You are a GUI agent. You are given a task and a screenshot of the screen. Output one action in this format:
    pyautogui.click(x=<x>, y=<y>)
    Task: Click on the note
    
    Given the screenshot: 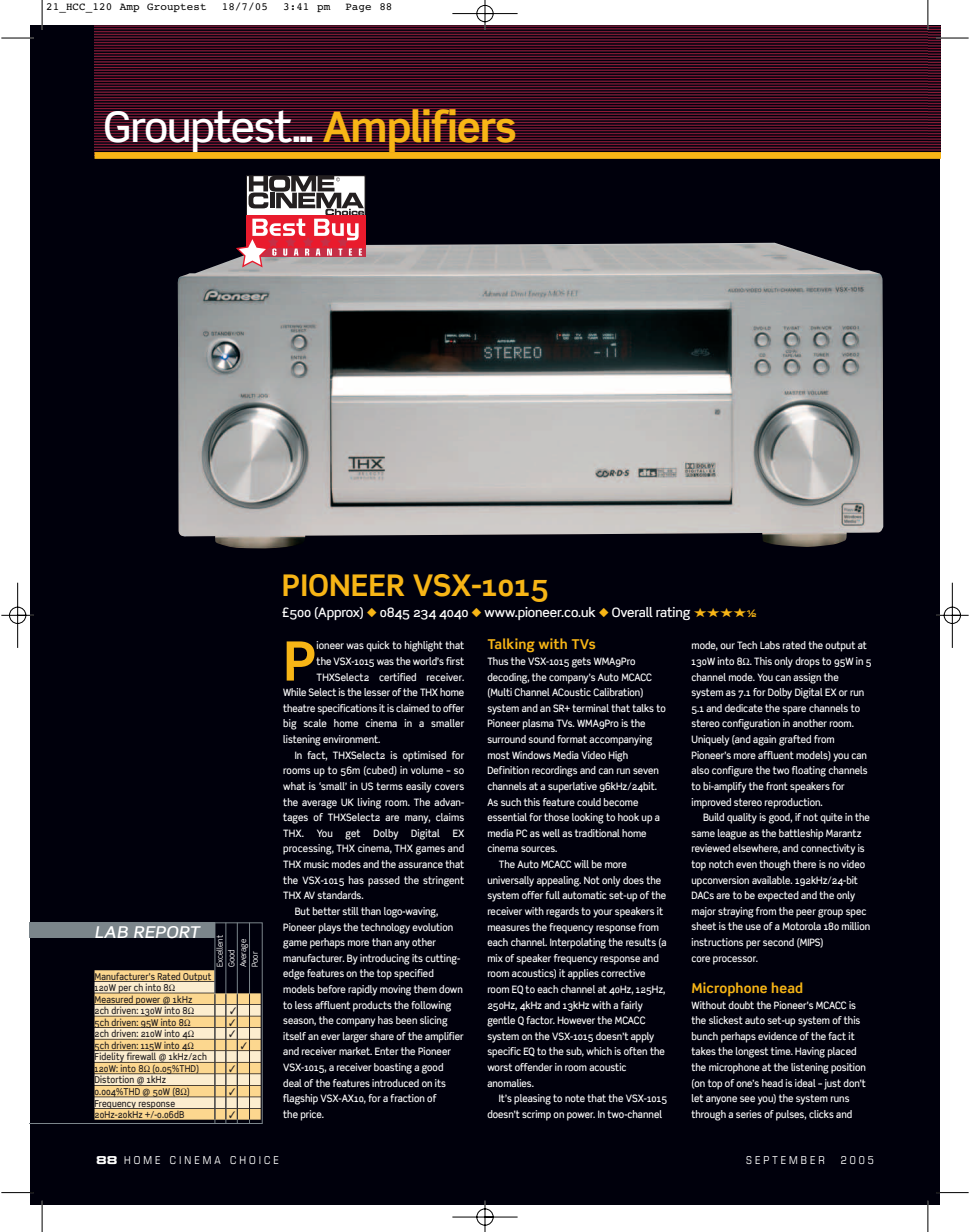 What is the action you would take?
    pyautogui.click(x=575, y=1098)
